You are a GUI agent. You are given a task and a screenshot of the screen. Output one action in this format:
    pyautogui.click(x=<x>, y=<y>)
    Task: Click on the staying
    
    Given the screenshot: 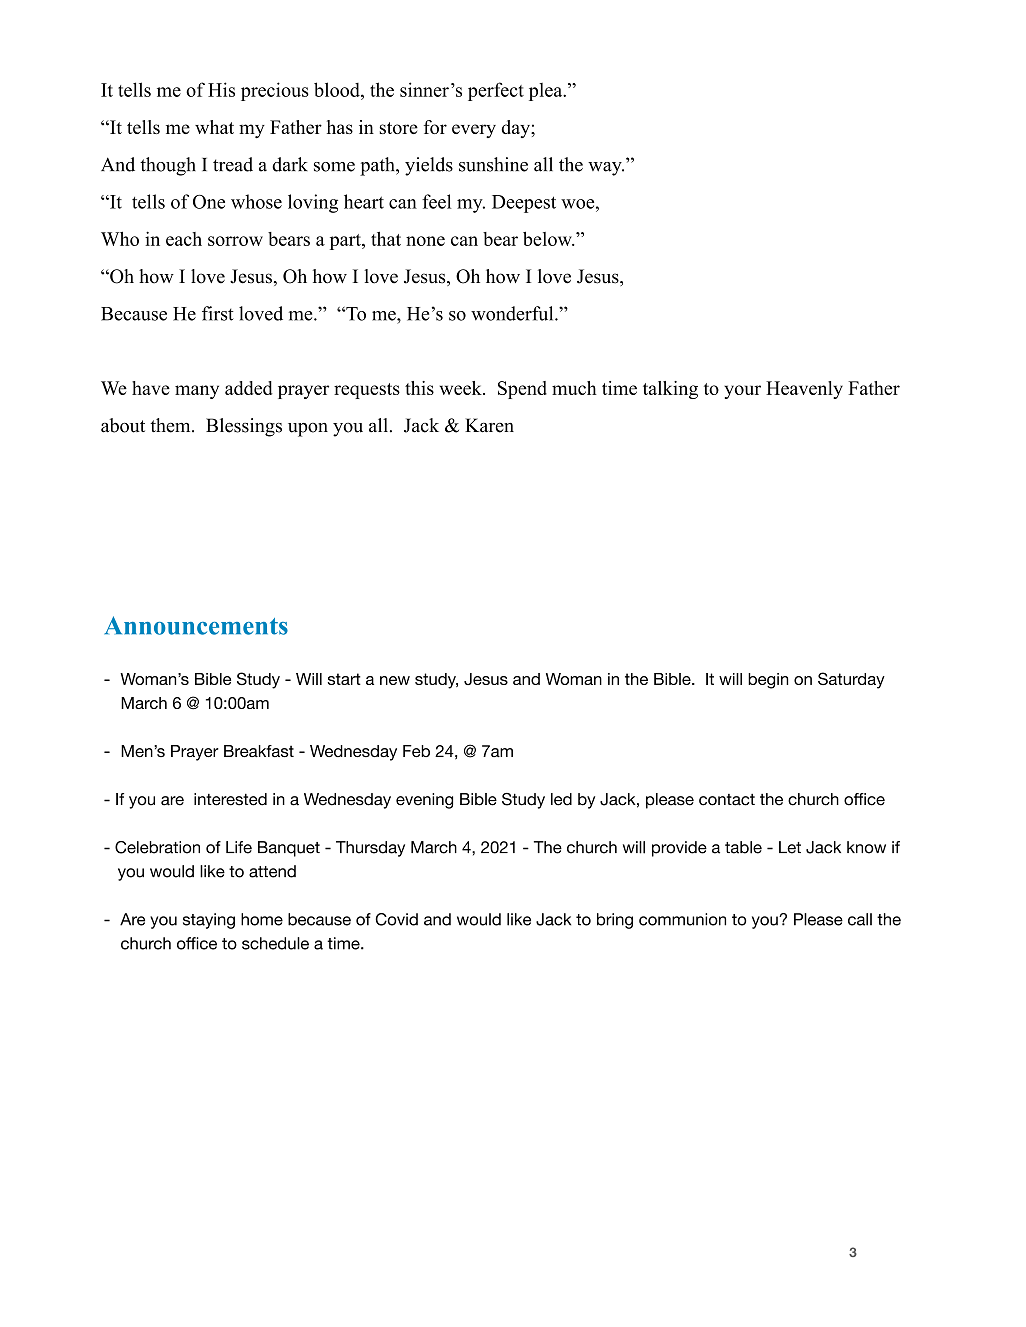 What is the action you would take?
    pyautogui.click(x=209, y=921)
